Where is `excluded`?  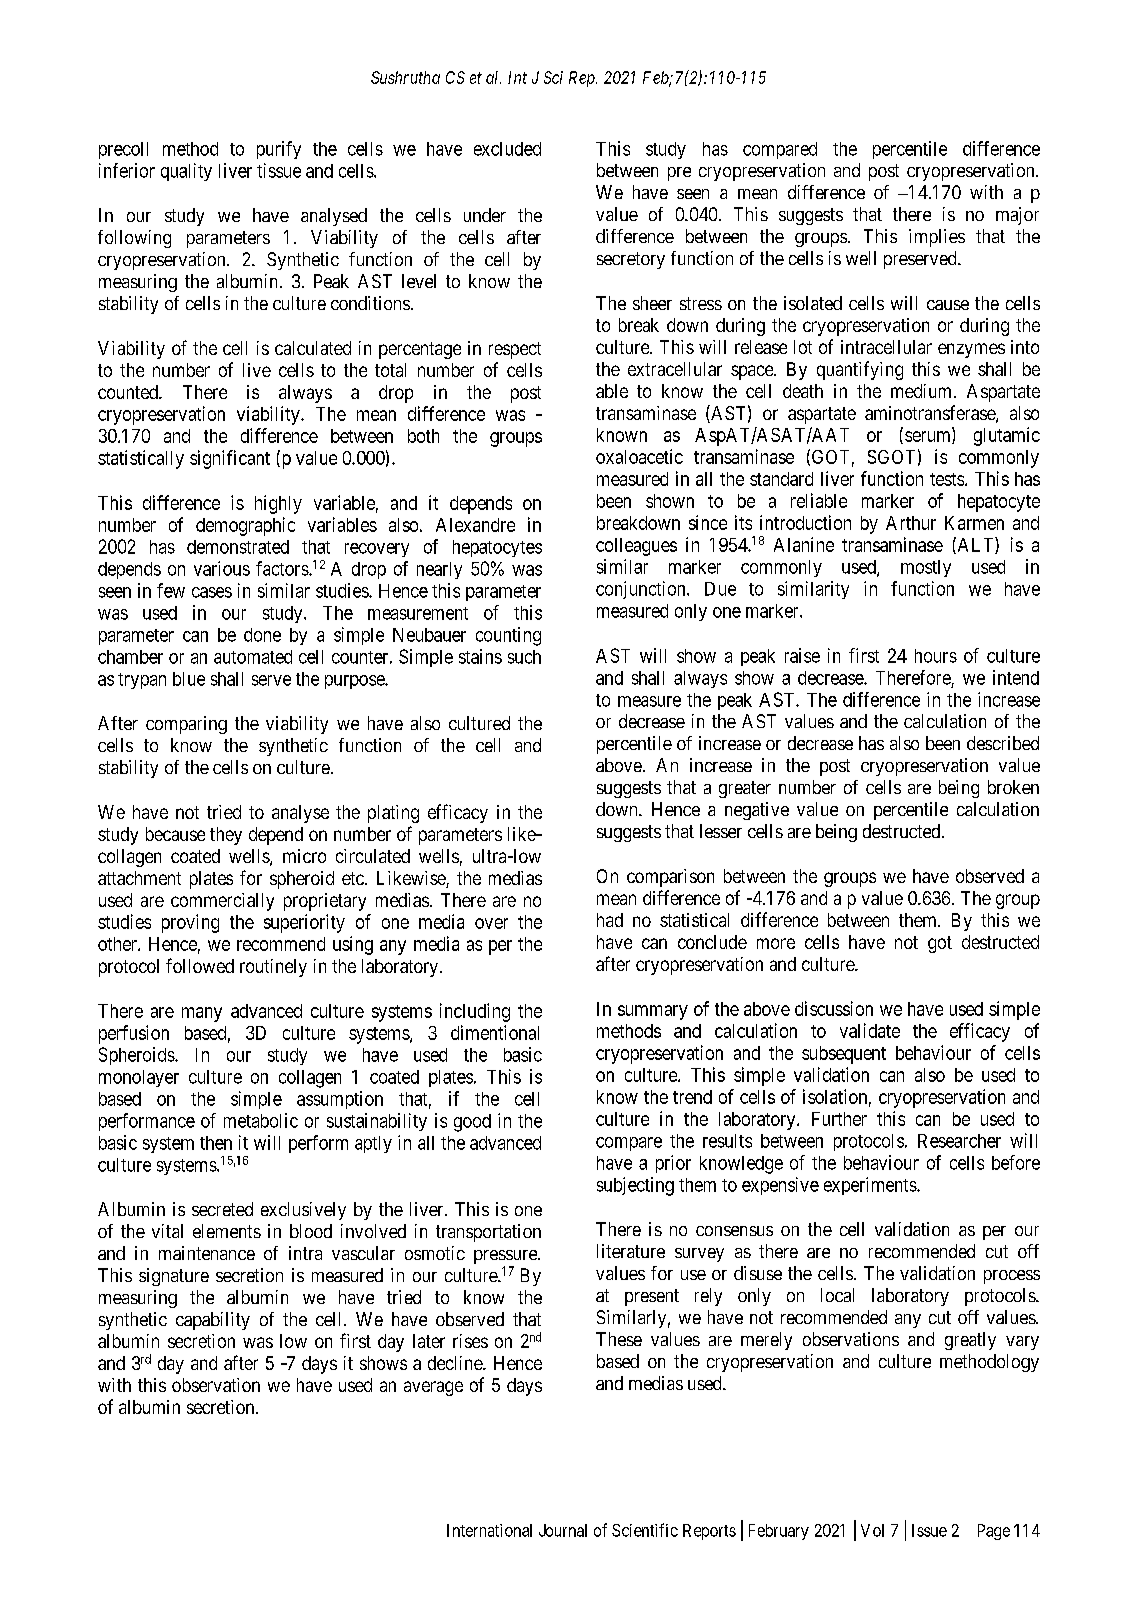
excluded is located at coordinates (507, 149).
